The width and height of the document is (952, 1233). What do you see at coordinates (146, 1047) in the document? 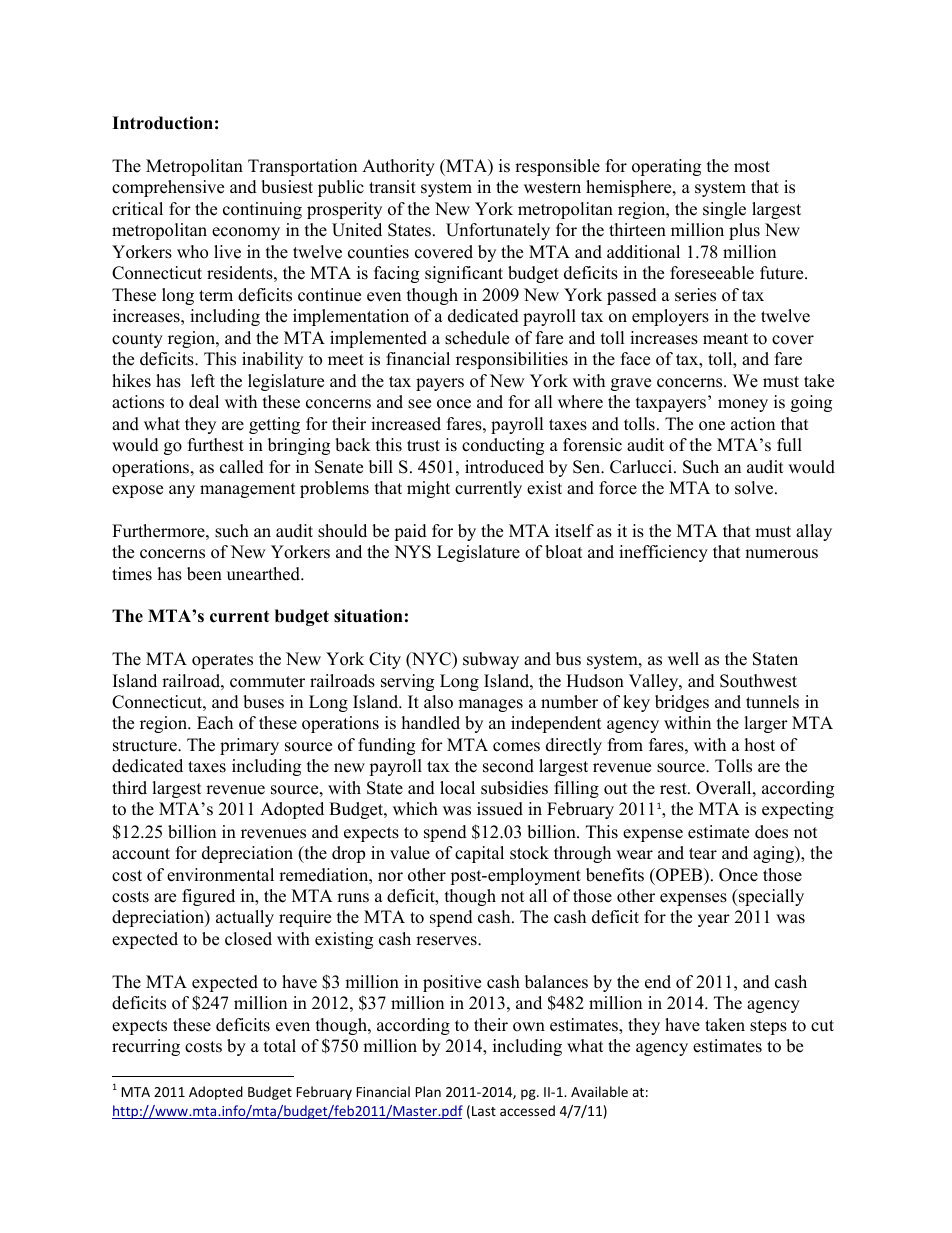
I see `recurring` at bounding box center [146, 1047].
